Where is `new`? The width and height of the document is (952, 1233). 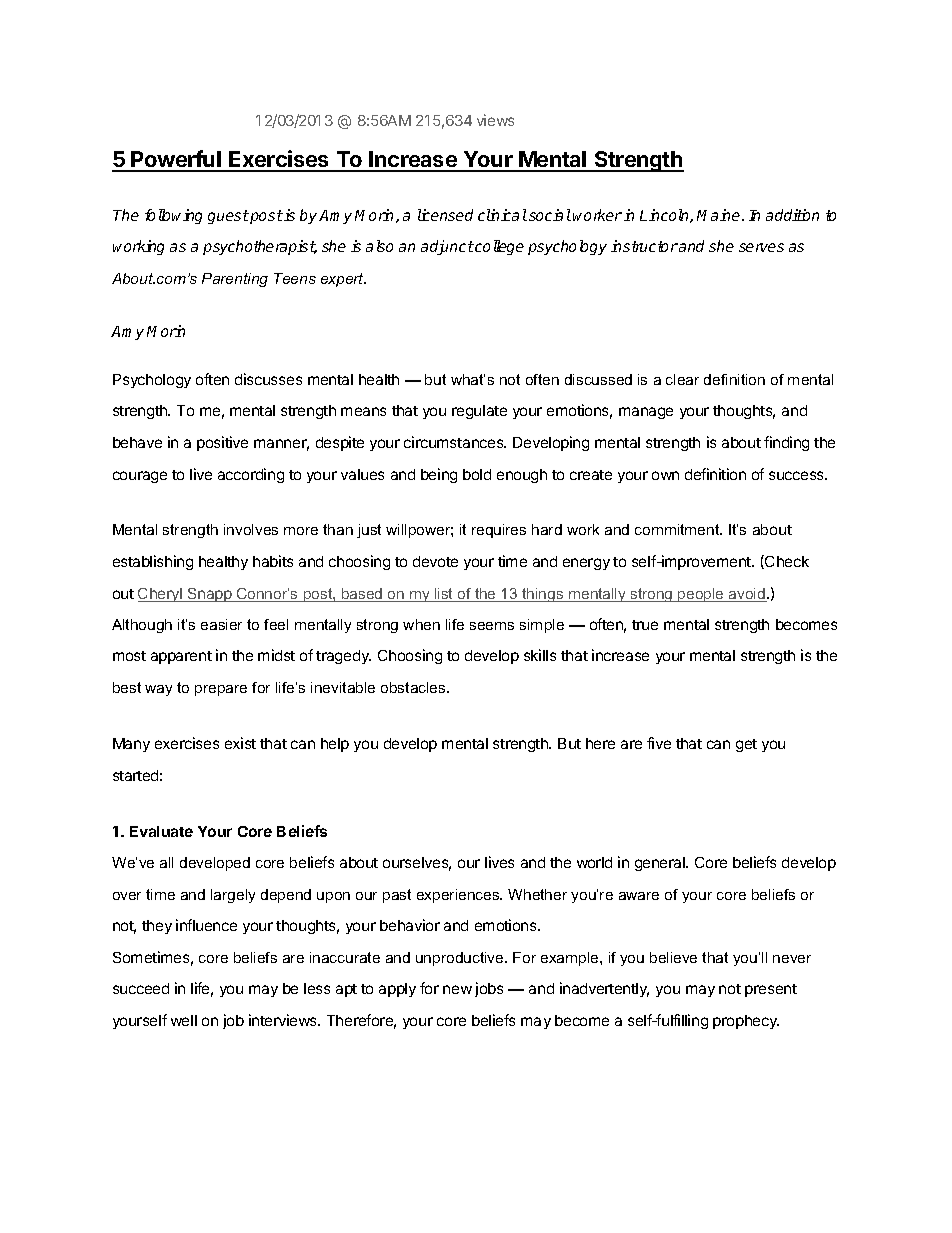 new is located at coordinates (457, 989).
